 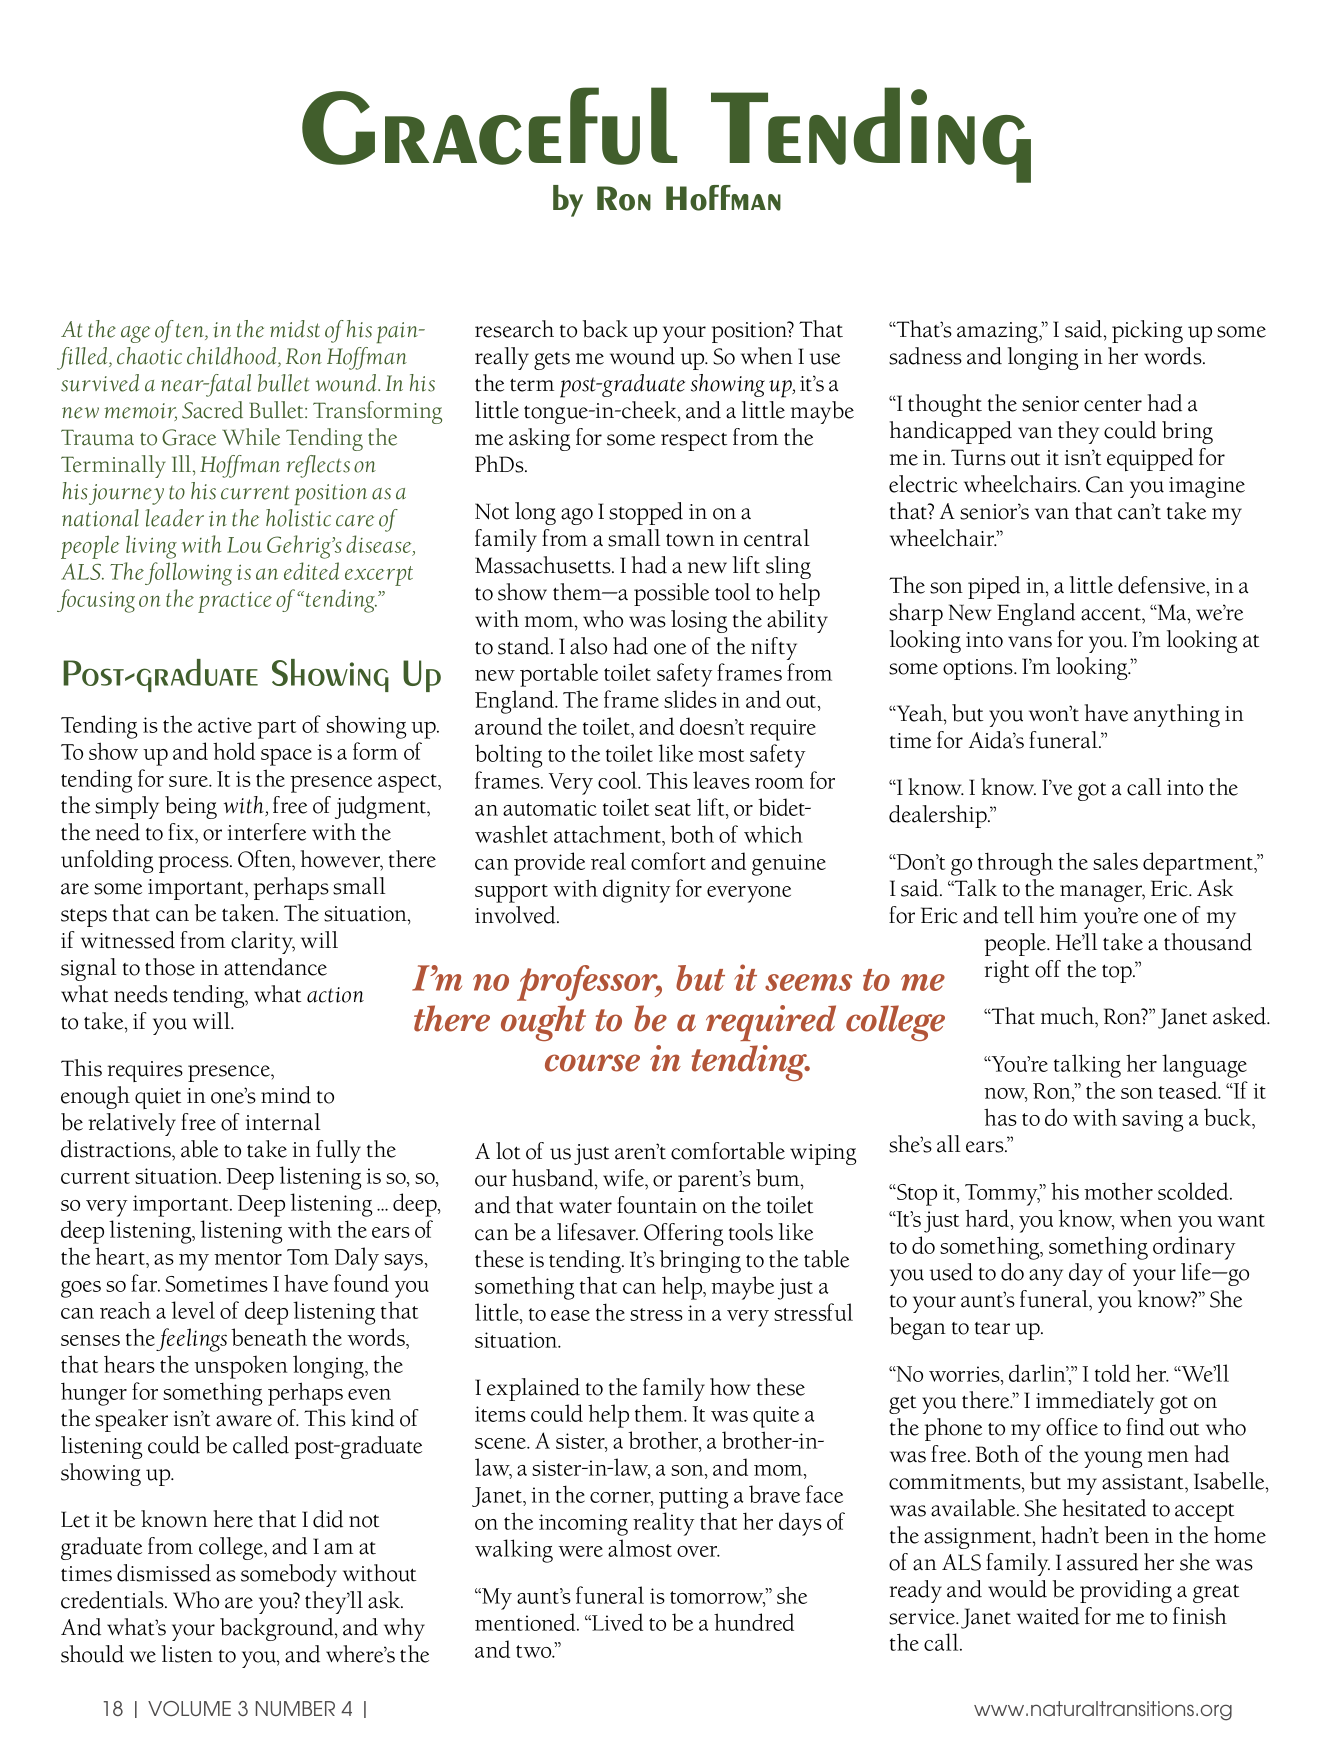 I want to click on active, so click(x=225, y=725).
